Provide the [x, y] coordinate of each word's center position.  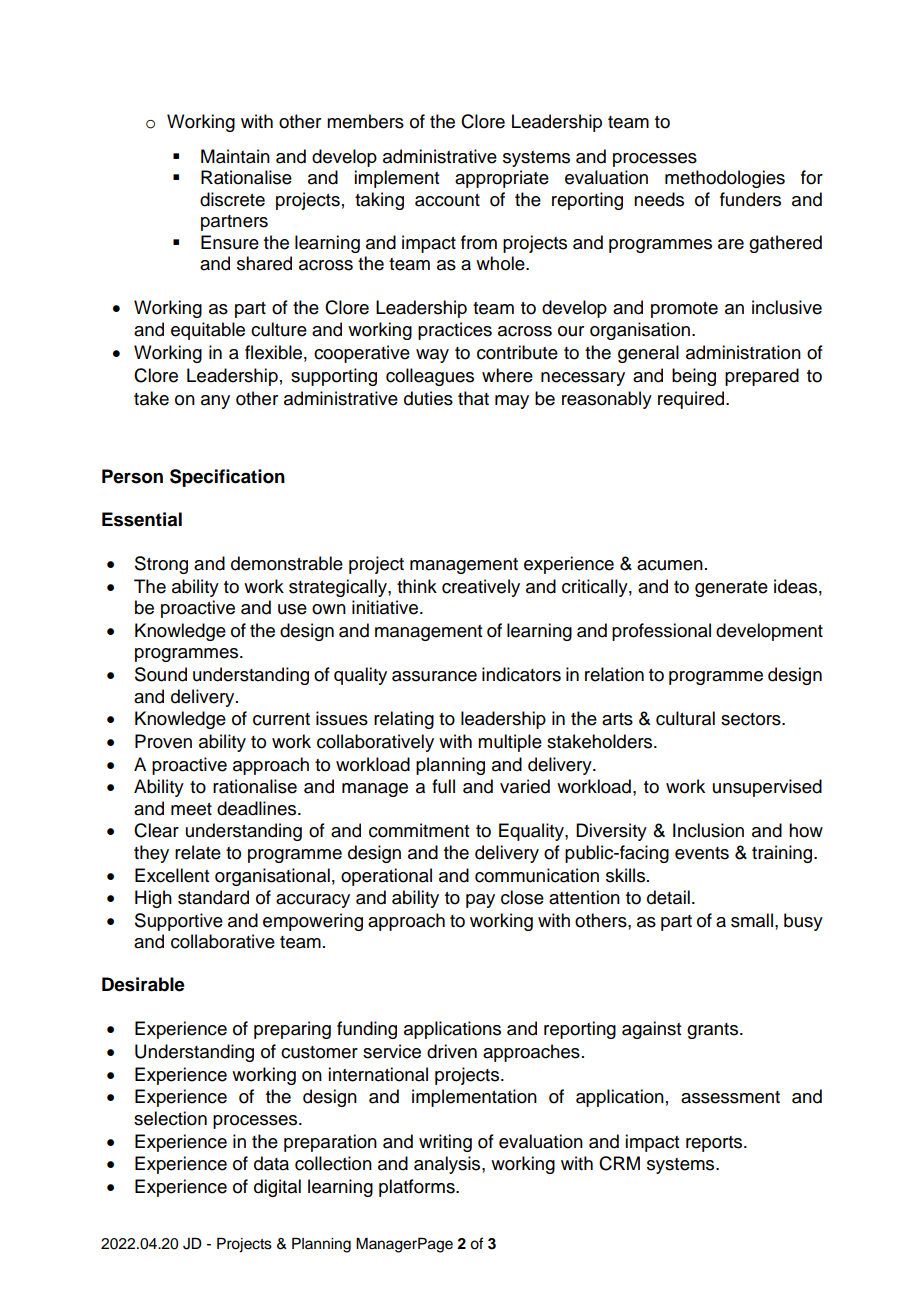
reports [715, 1144]
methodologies [725, 179]
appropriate [502, 179]
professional [661, 632]
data [271, 1163]
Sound [161, 674]
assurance [434, 676]
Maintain [235, 156]
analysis [448, 1165]
